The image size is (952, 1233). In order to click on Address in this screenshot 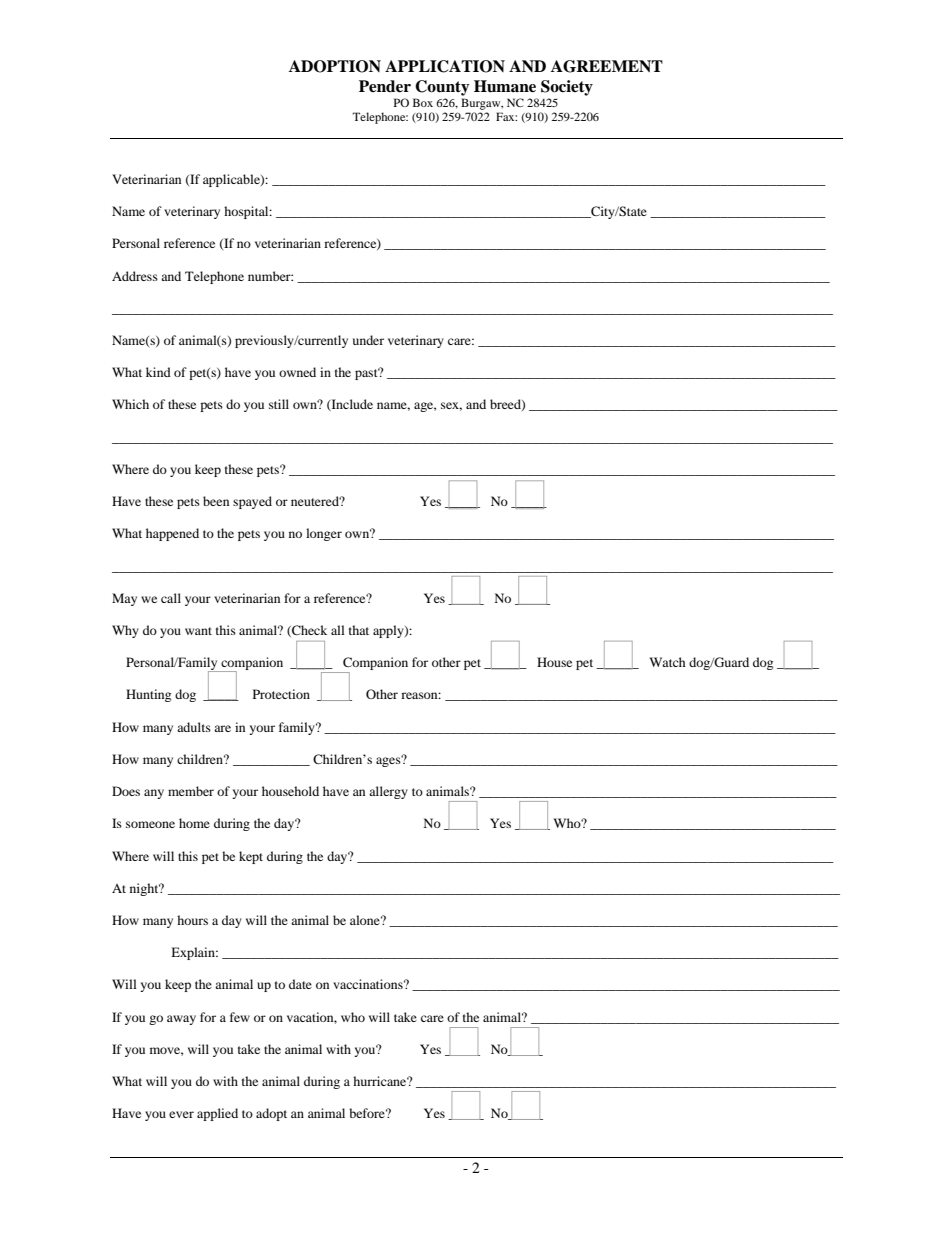, I will do `click(135, 276)`.
